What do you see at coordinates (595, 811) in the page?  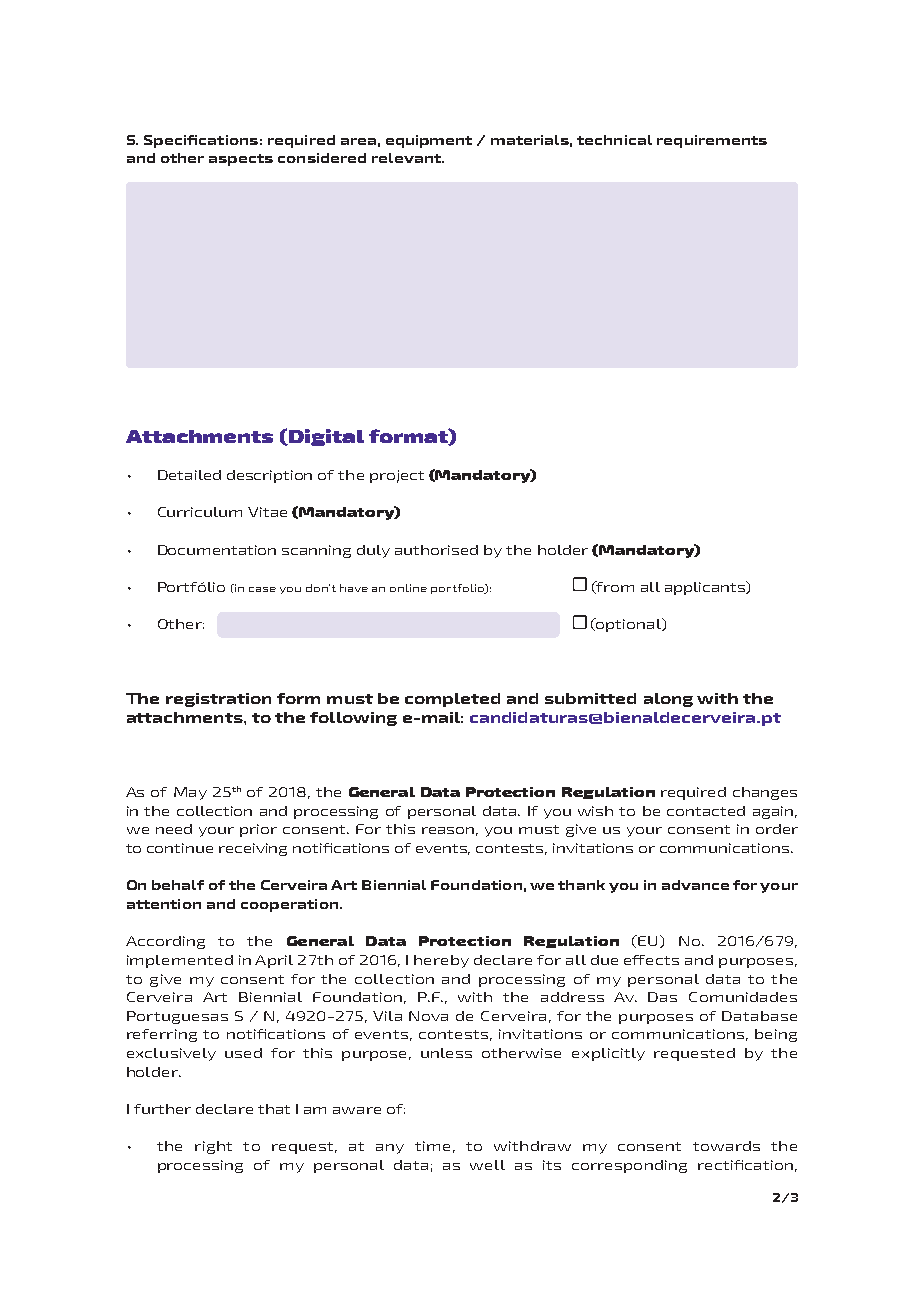 I see `wish` at bounding box center [595, 811].
